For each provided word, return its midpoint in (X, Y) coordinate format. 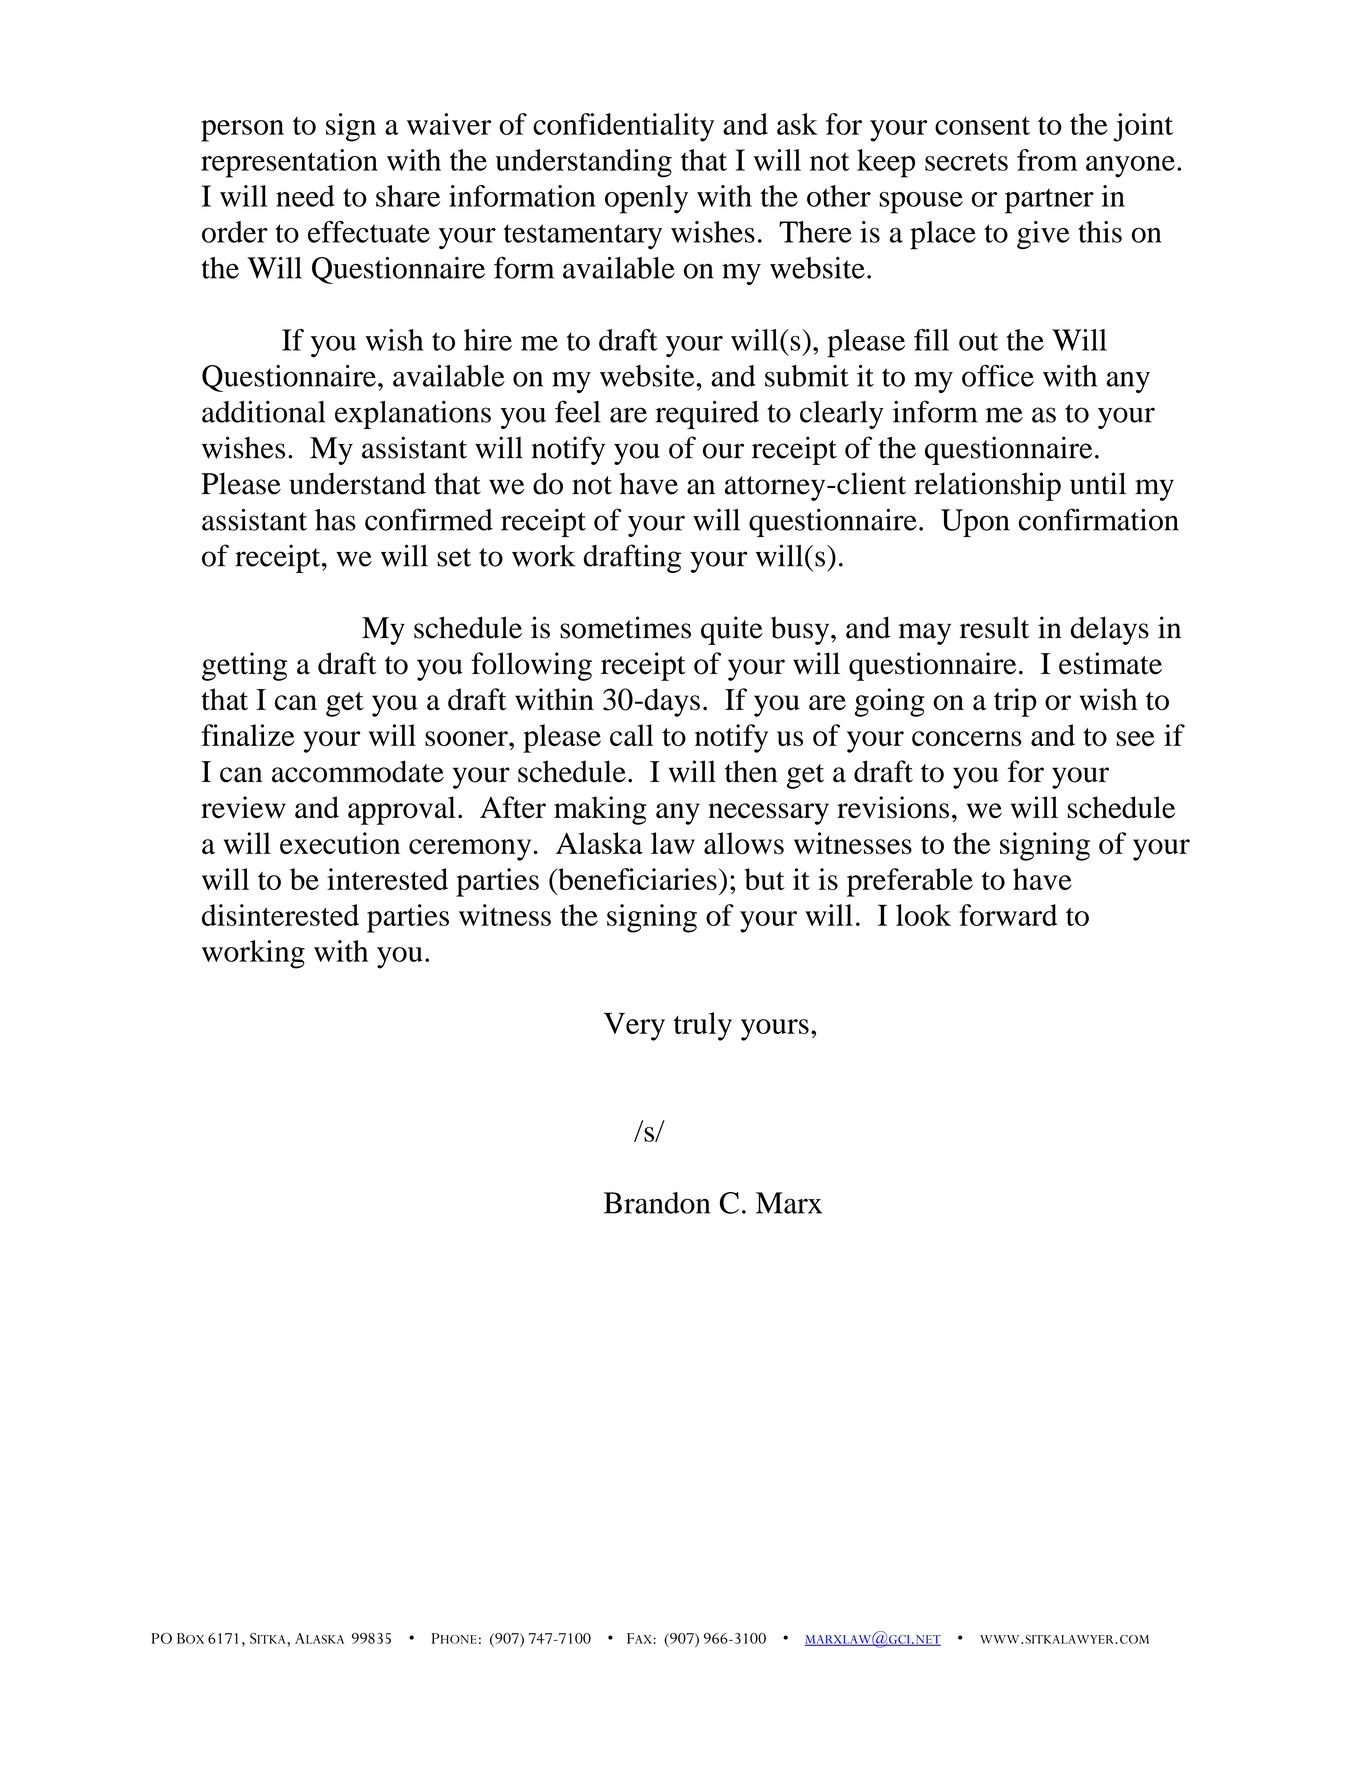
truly (703, 1026)
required (707, 414)
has (335, 520)
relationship (987, 486)
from (1047, 160)
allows (744, 843)
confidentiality (623, 127)
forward (1008, 915)
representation (289, 163)
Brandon (657, 1203)
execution (340, 843)
